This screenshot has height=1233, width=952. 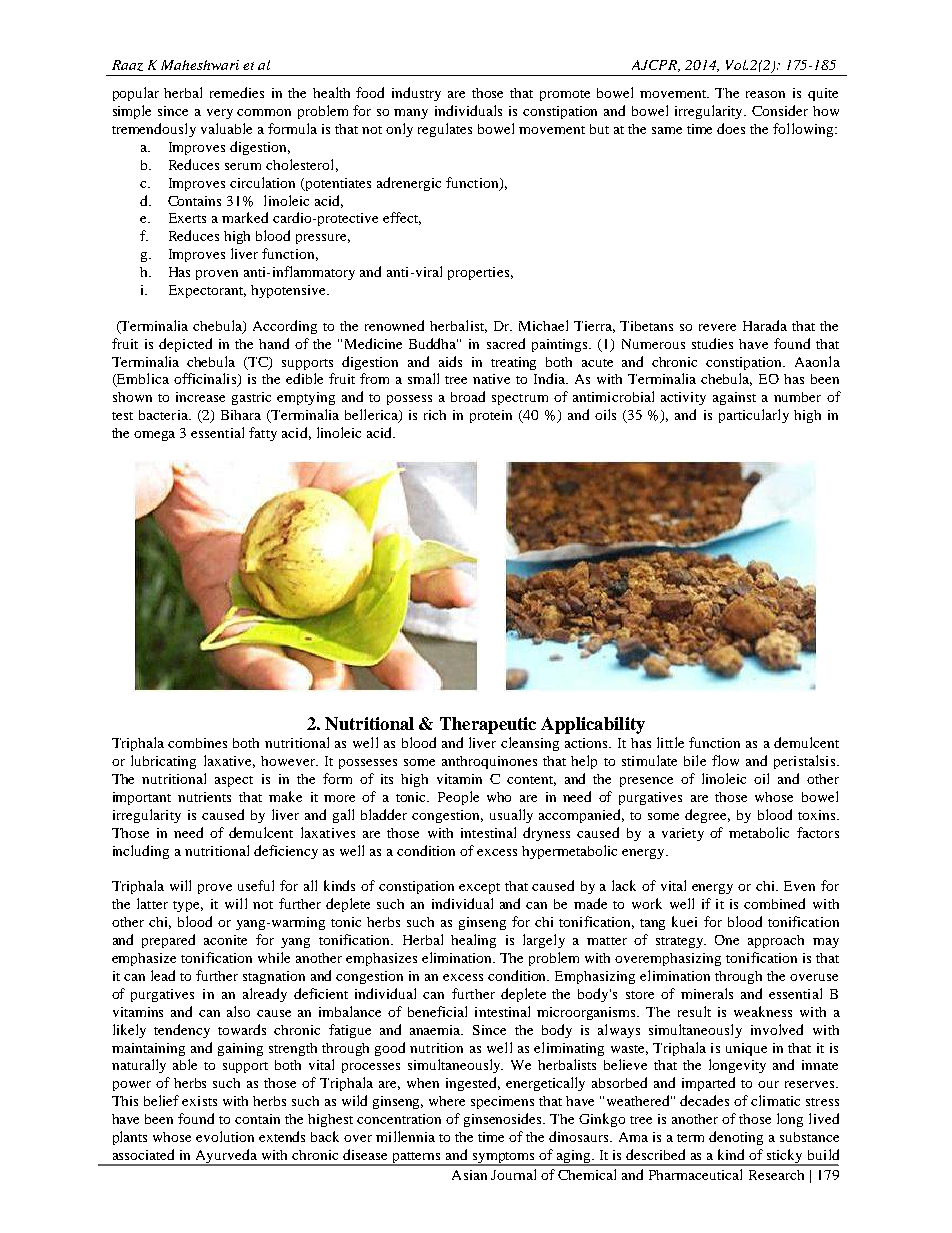 I want to click on little, so click(x=670, y=742).
